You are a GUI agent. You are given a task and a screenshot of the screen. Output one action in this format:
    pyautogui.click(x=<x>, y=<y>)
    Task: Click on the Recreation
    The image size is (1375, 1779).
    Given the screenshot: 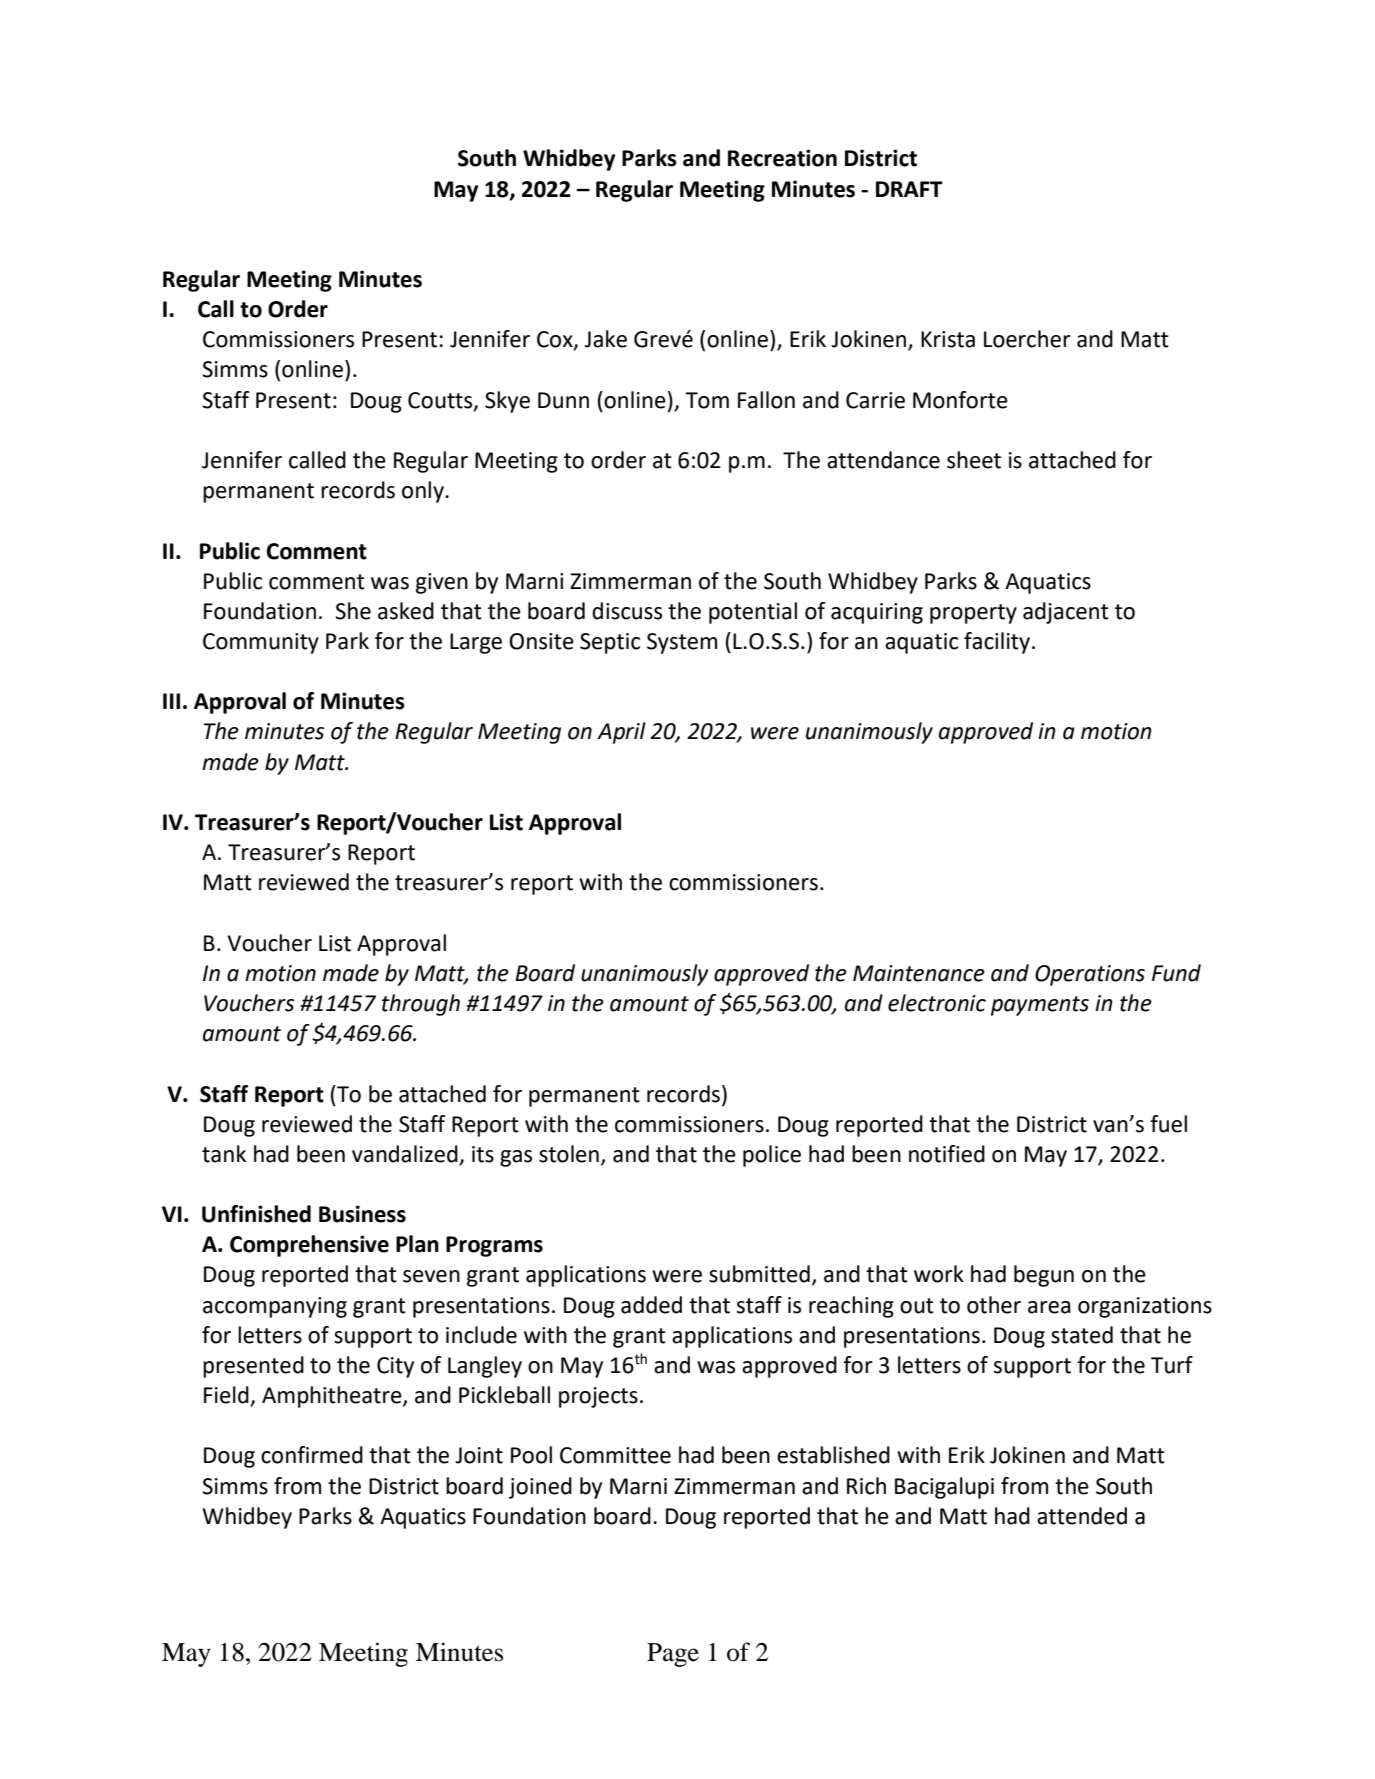 What is the action you would take?
    pyautogui.click(x=782, y=158)
